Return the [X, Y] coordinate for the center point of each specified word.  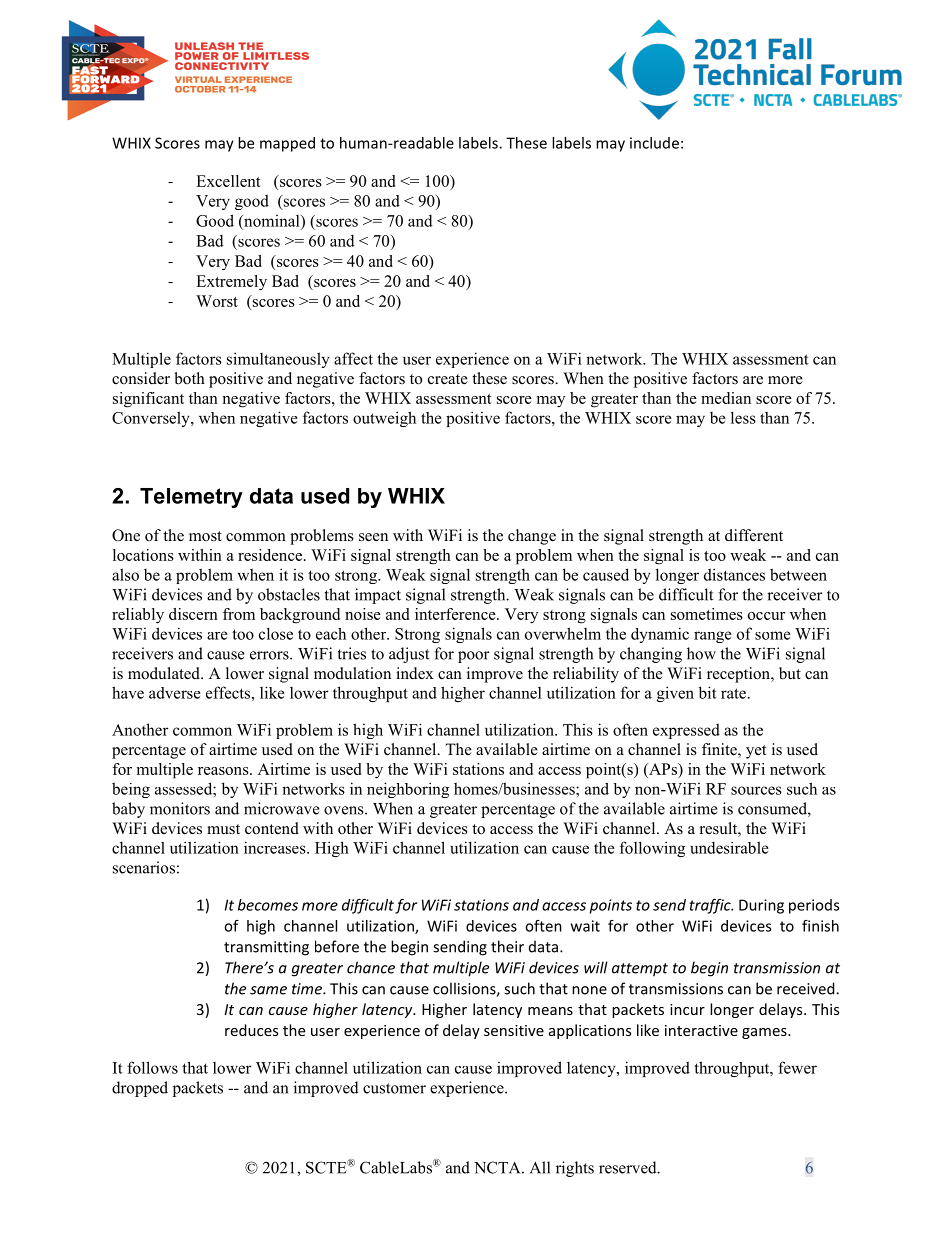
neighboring [408, 790]
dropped [140, 1089]
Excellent [228, 181]
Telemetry [191, 498]
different [754, 535]
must [223, 829]
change [532, 537]
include [654, 143]
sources [756, 790]
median [726, 398]
